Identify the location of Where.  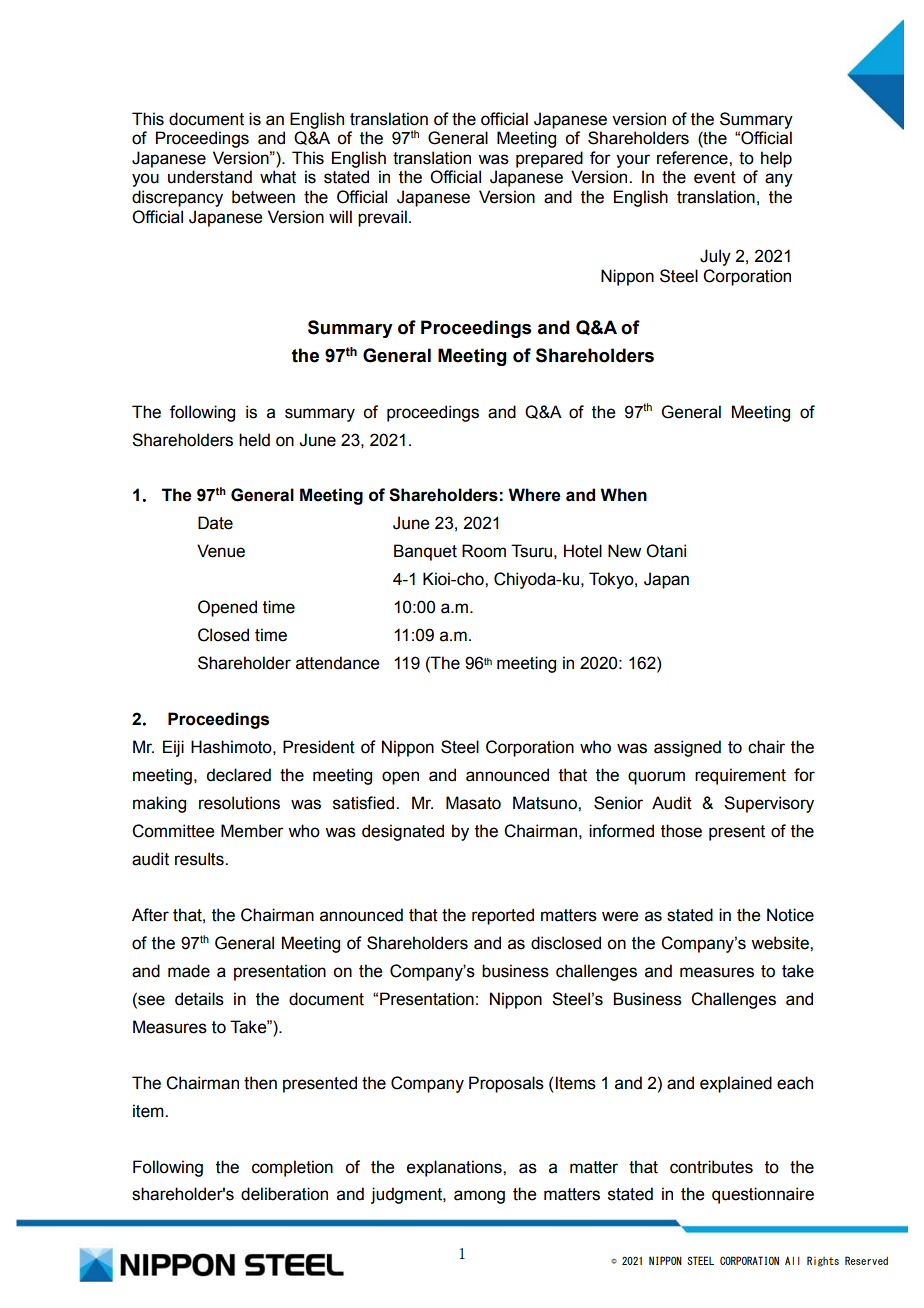
(534, 495).
